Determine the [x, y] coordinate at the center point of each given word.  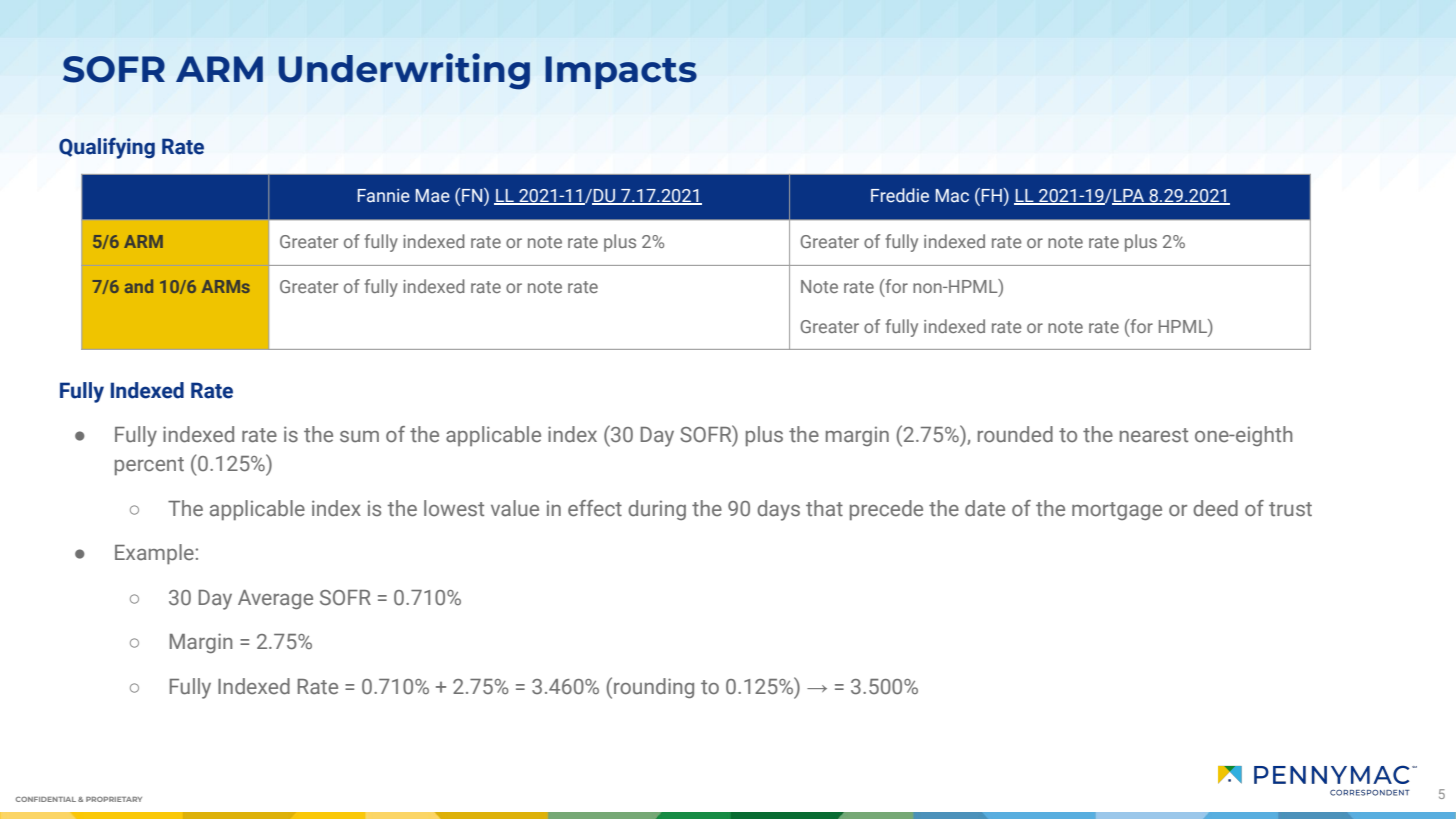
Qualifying [107, 148]
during [657, 510]
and [139, 286]
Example [154, 554]
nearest [1154, 435]
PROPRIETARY [114, 799]
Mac [952, 196]
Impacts [621, 72]
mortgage [1117, 511]
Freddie [900, 195]
